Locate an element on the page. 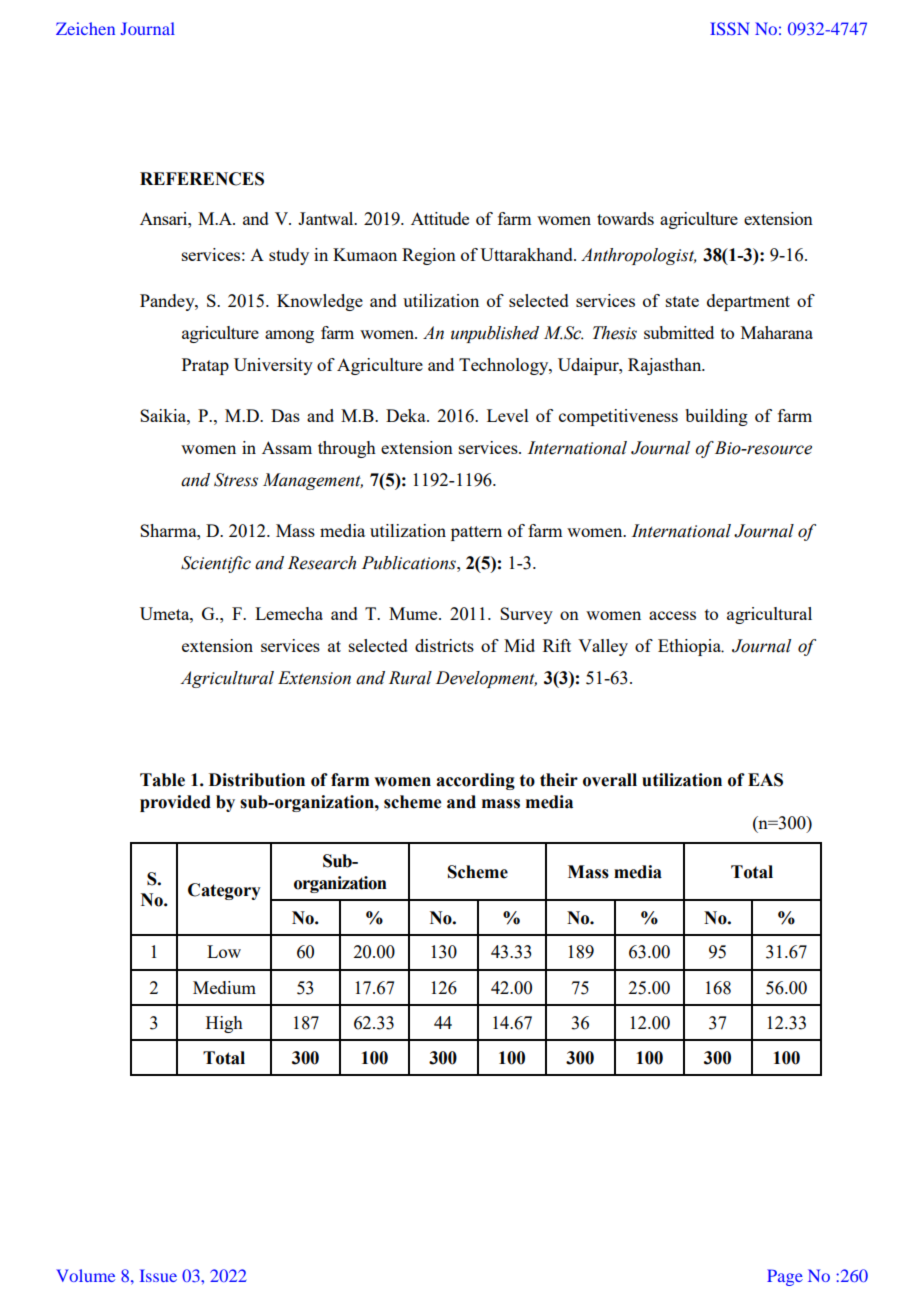 The height and width of the document is (1308, 924). Low is located at coordinates (224, 951).
